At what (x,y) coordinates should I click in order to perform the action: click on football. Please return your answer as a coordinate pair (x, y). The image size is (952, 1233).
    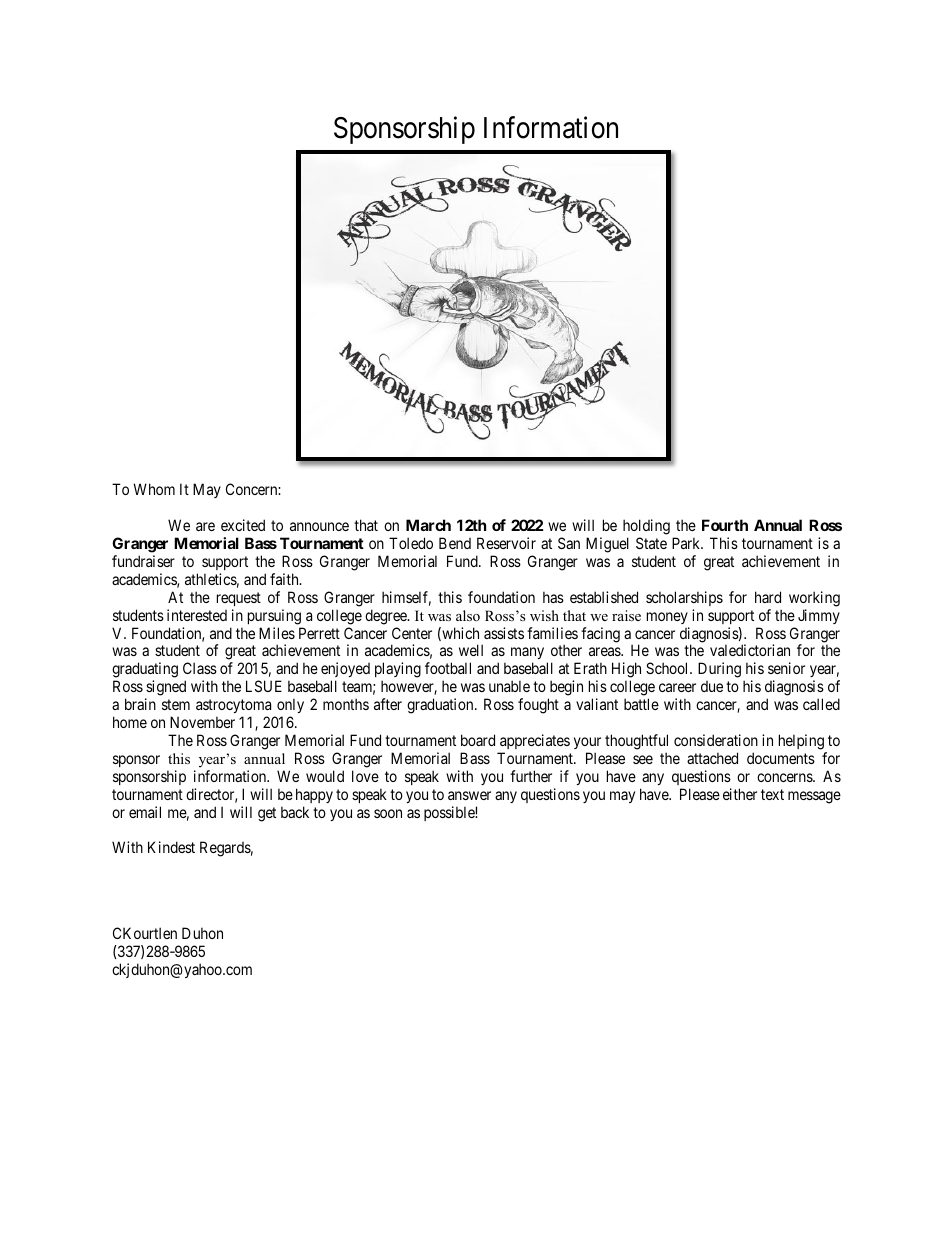
    Looking at the image, I should click on (448, 668).
